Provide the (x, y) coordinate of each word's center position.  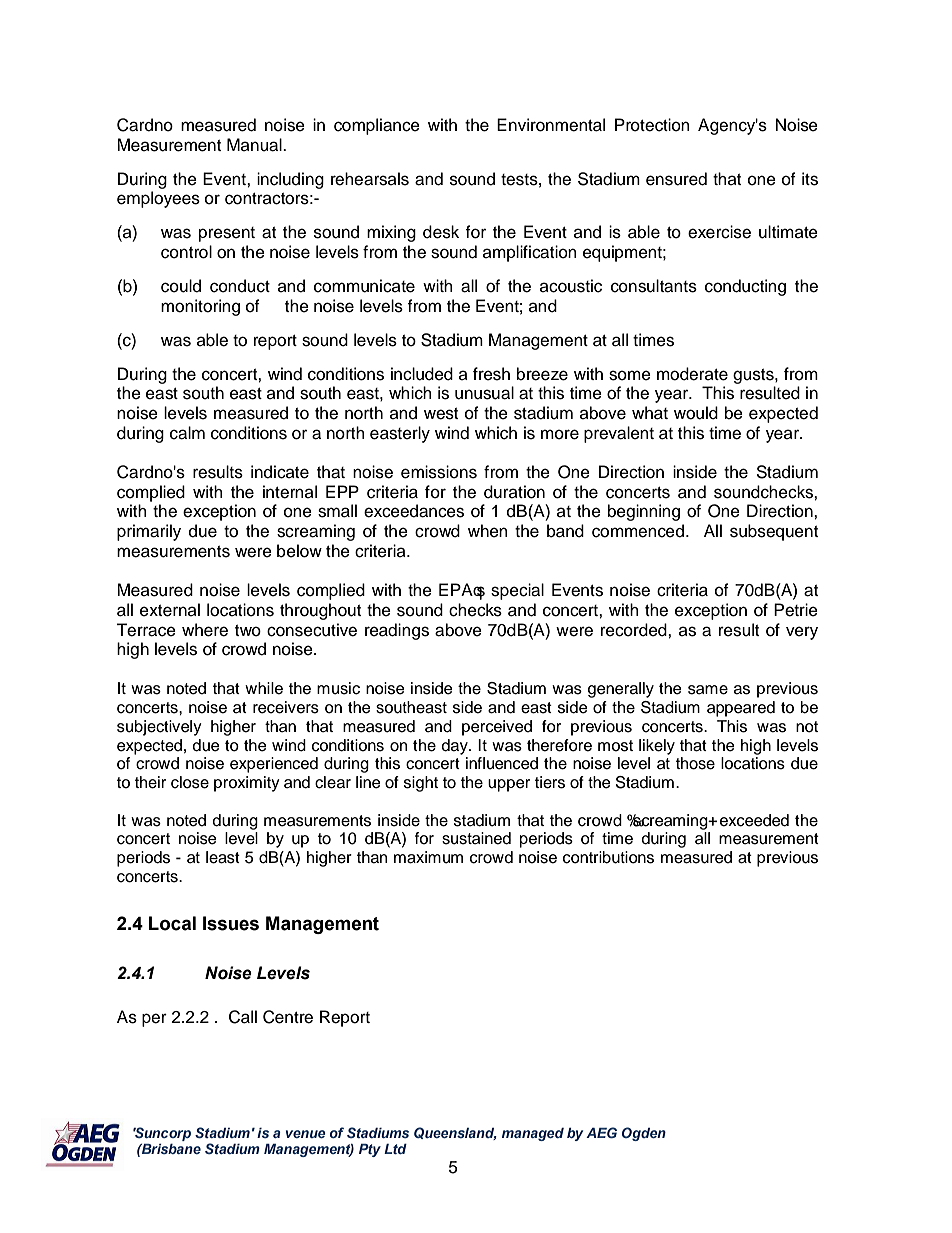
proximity (246, 784)
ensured (676, 179)
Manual (255, 145)
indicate (280, 472)
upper (509, 785)
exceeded (754, 820)
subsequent (774, 532)
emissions (439, 472)
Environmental (551, 125)
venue (306, 1134)
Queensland (455, 1133)
